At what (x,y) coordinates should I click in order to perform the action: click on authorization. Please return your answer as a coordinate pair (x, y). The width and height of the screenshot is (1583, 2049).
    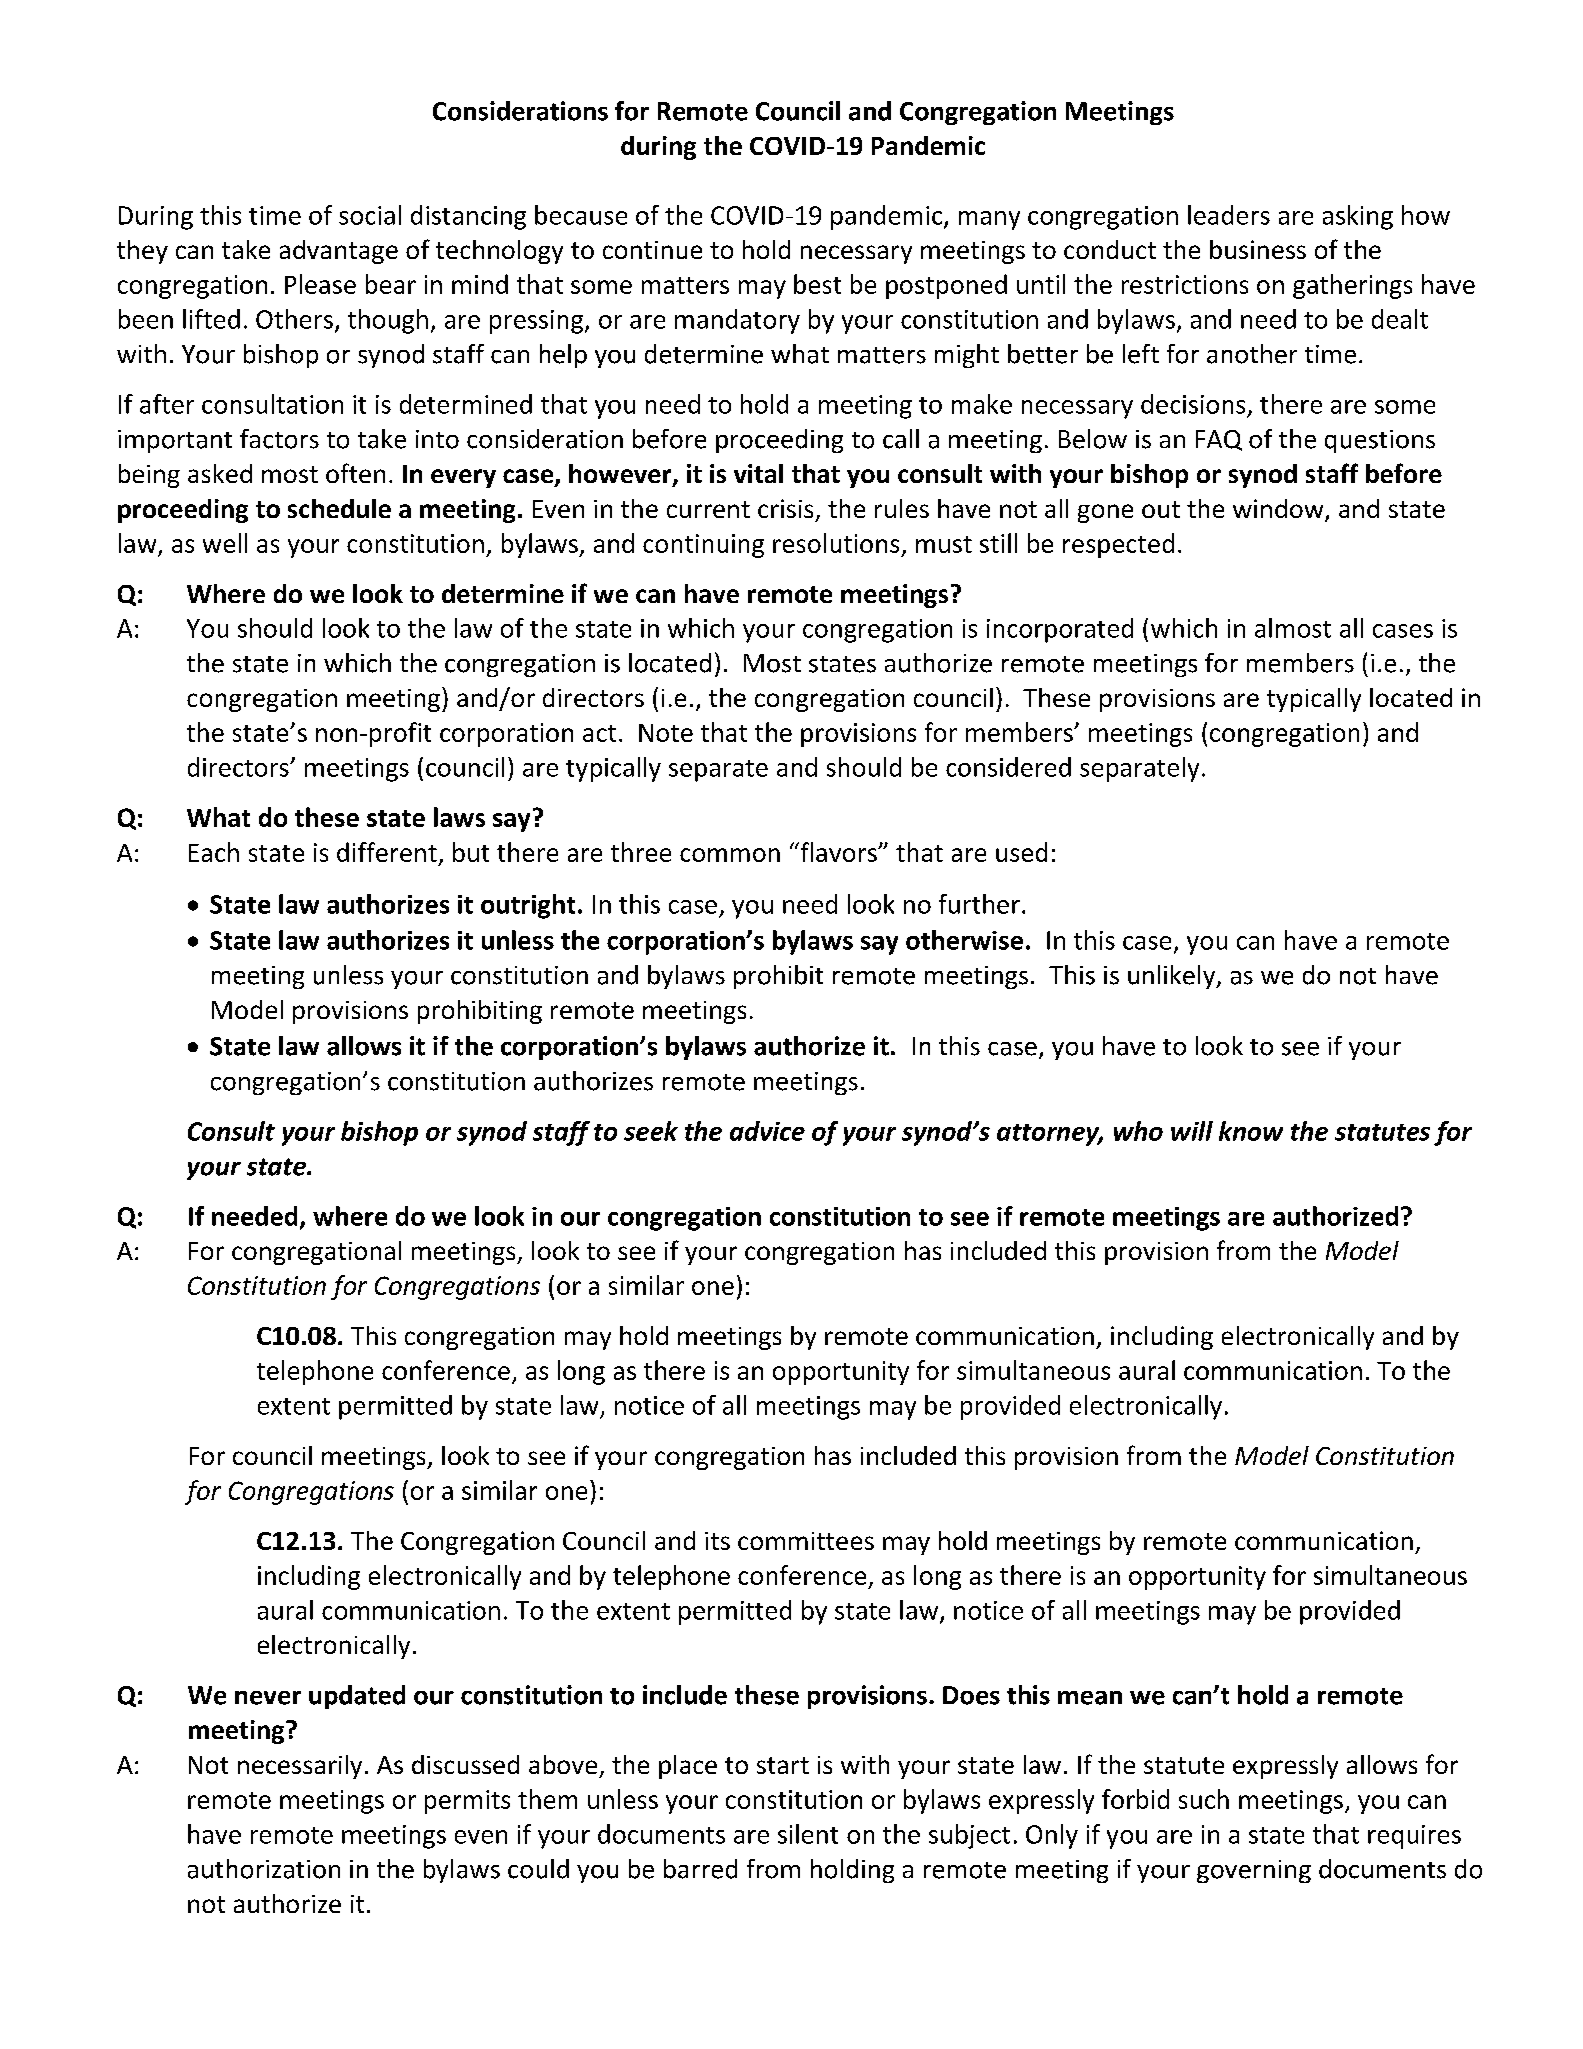
    Looking at the image, I should click on (264, 1869).
